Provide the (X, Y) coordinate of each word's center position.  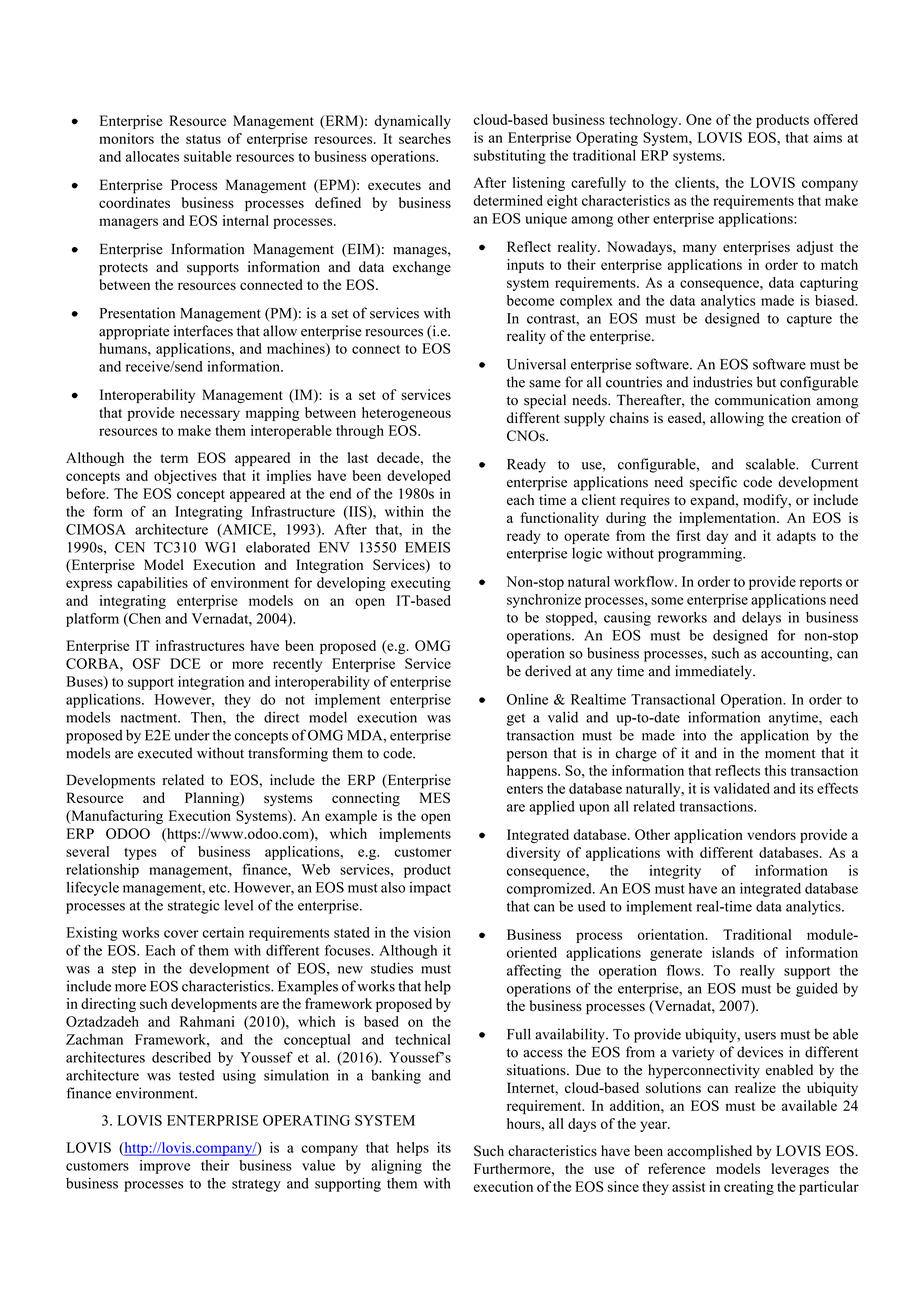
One (699, 119)
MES (435, 798)
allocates (152, 156)
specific (713, 483)
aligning (396, 1167)
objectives (185, 477)
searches (425, 138)
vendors (771, 834)
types (140, 854)
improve (165, 1167)
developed (419, 477)
